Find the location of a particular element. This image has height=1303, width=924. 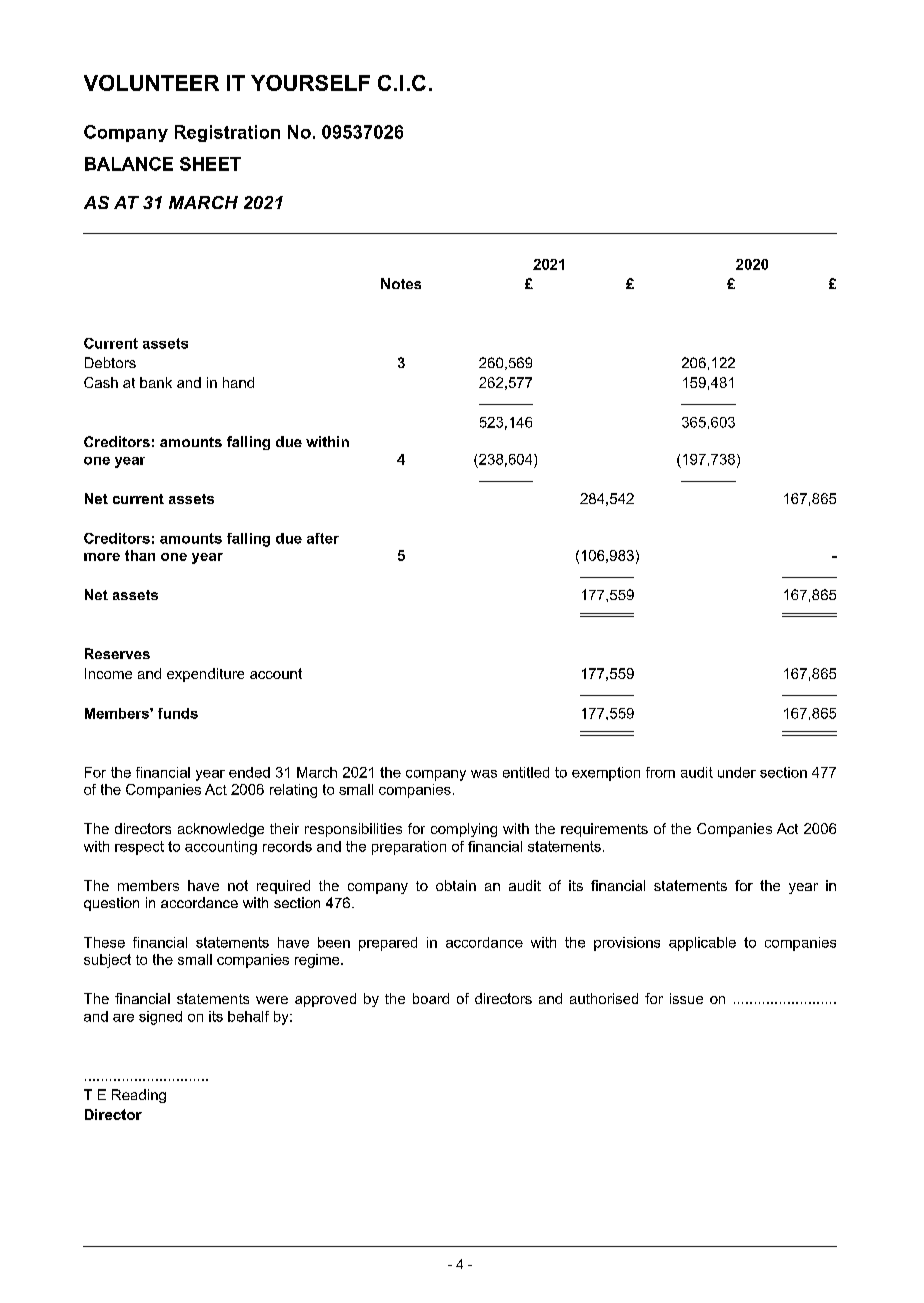

Reading is located at coordinates (139, 1096).
